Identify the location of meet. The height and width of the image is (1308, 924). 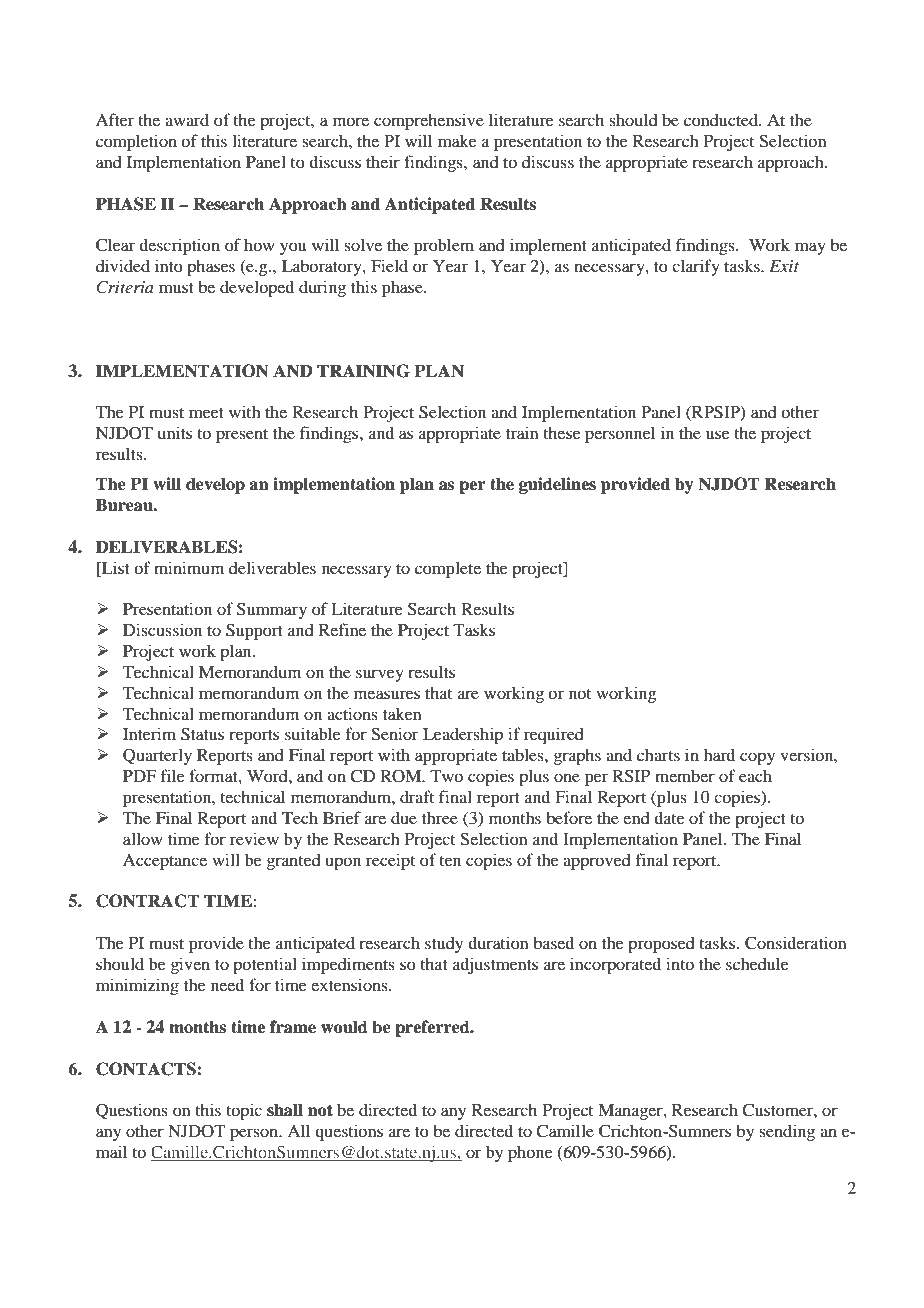
(206, 413).
